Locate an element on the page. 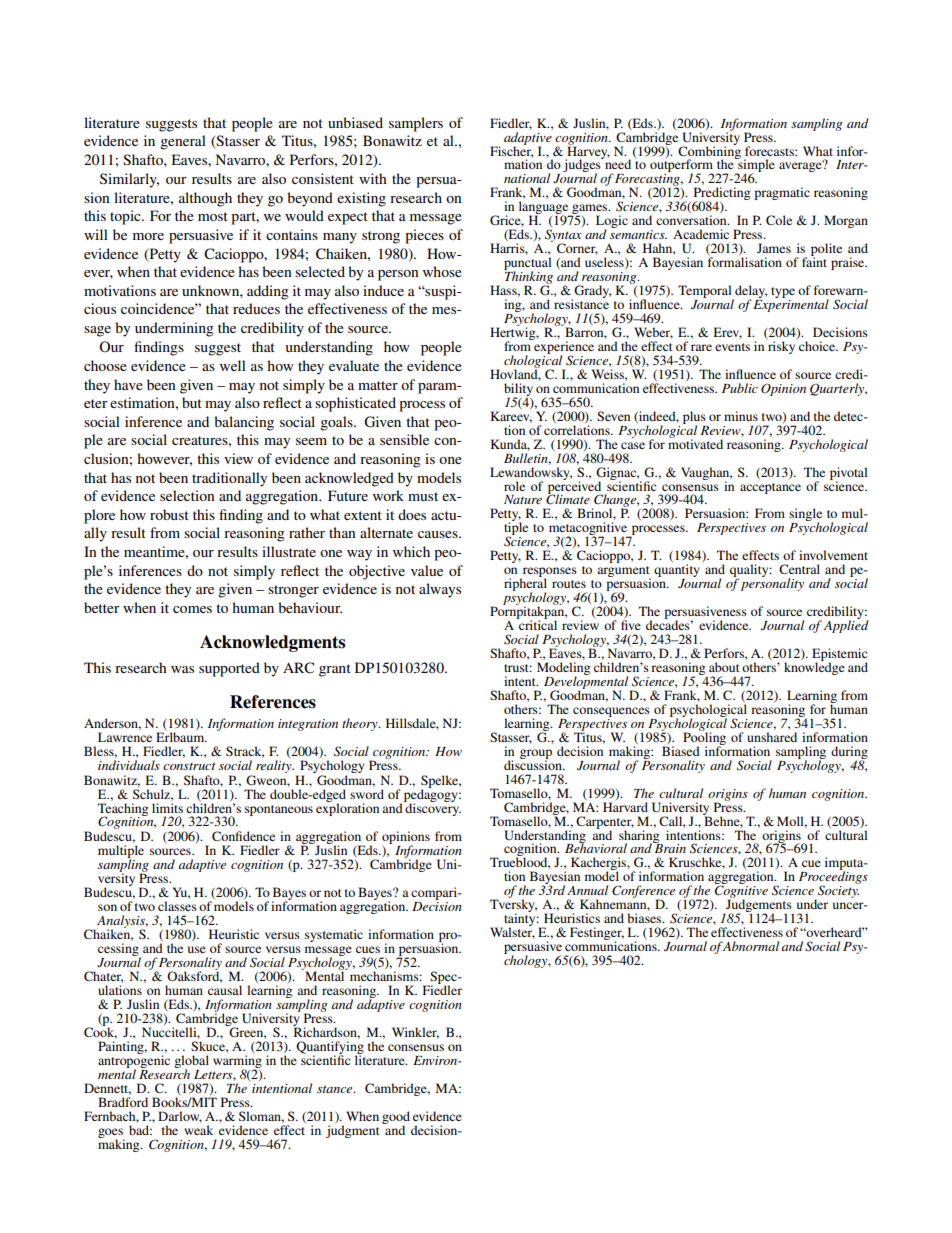  unshared is located at coordinates (772, 737).
